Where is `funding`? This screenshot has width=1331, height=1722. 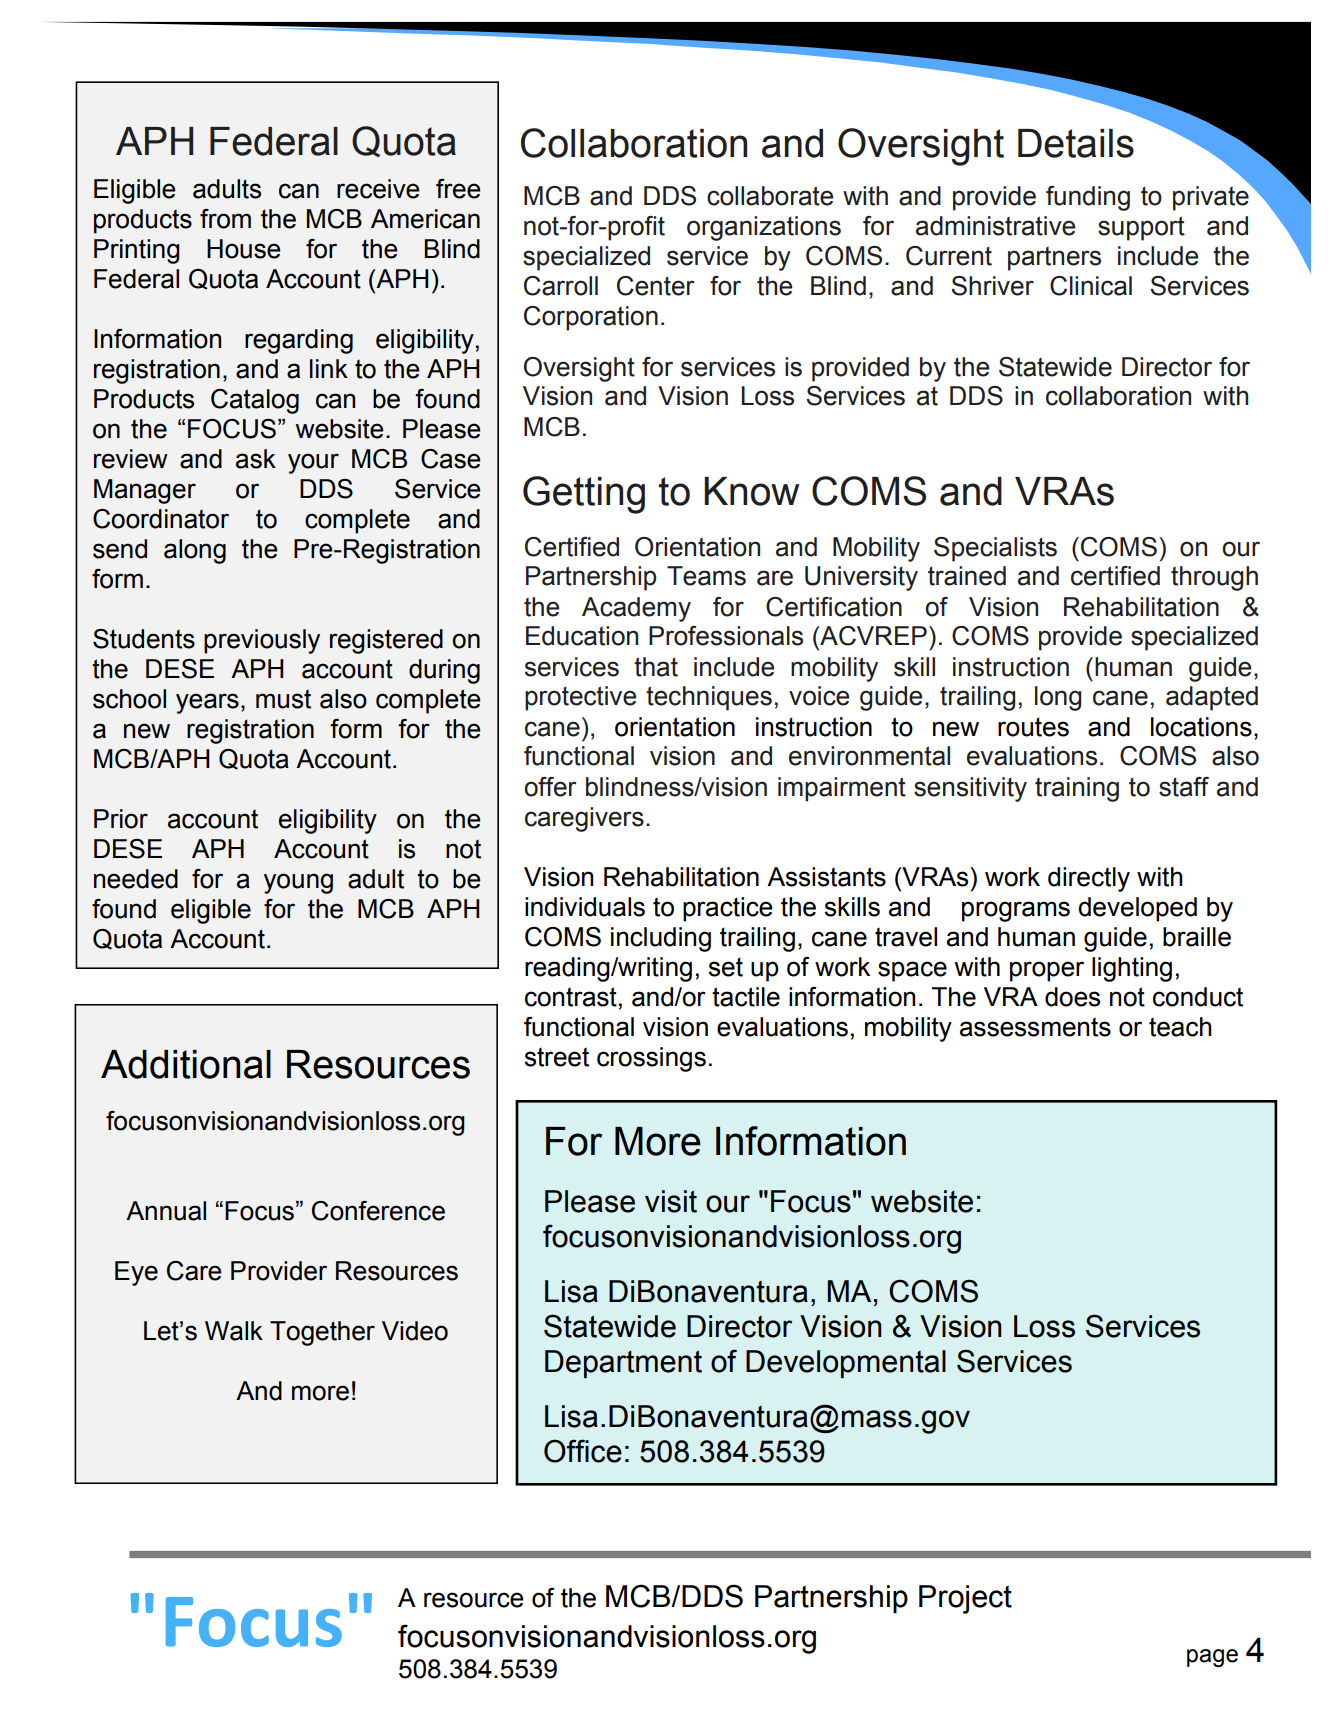
funding is located at coordinates (1088, 198).
